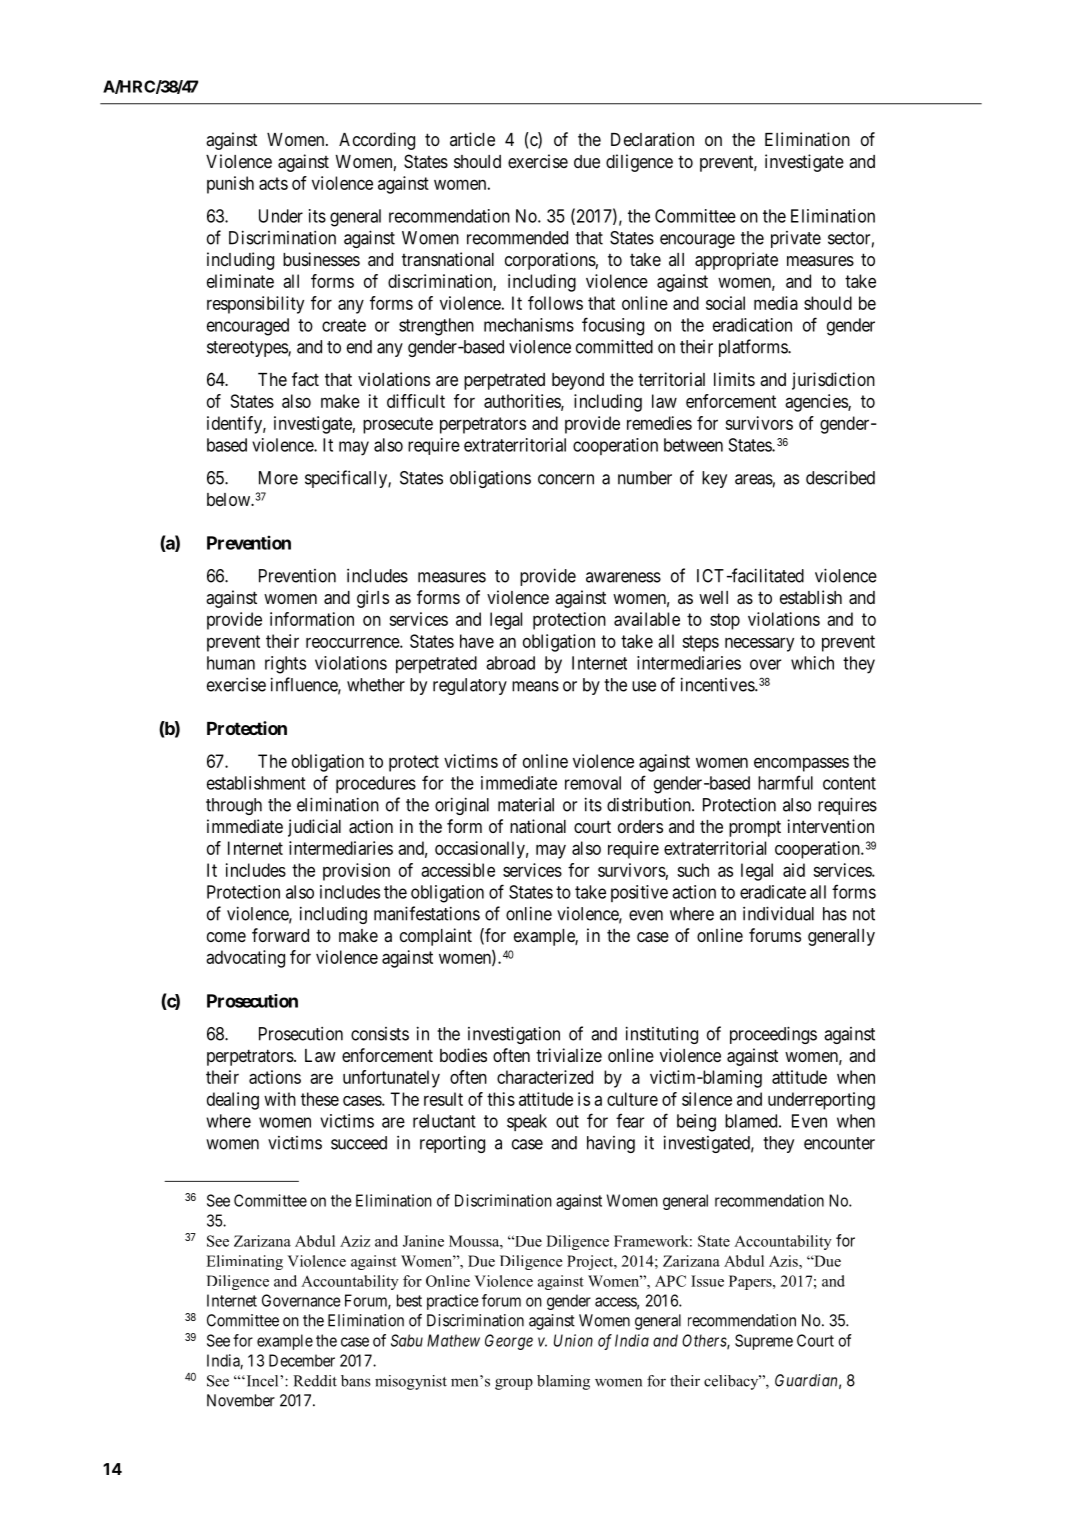  I want to click on private, so click(796, 239).
